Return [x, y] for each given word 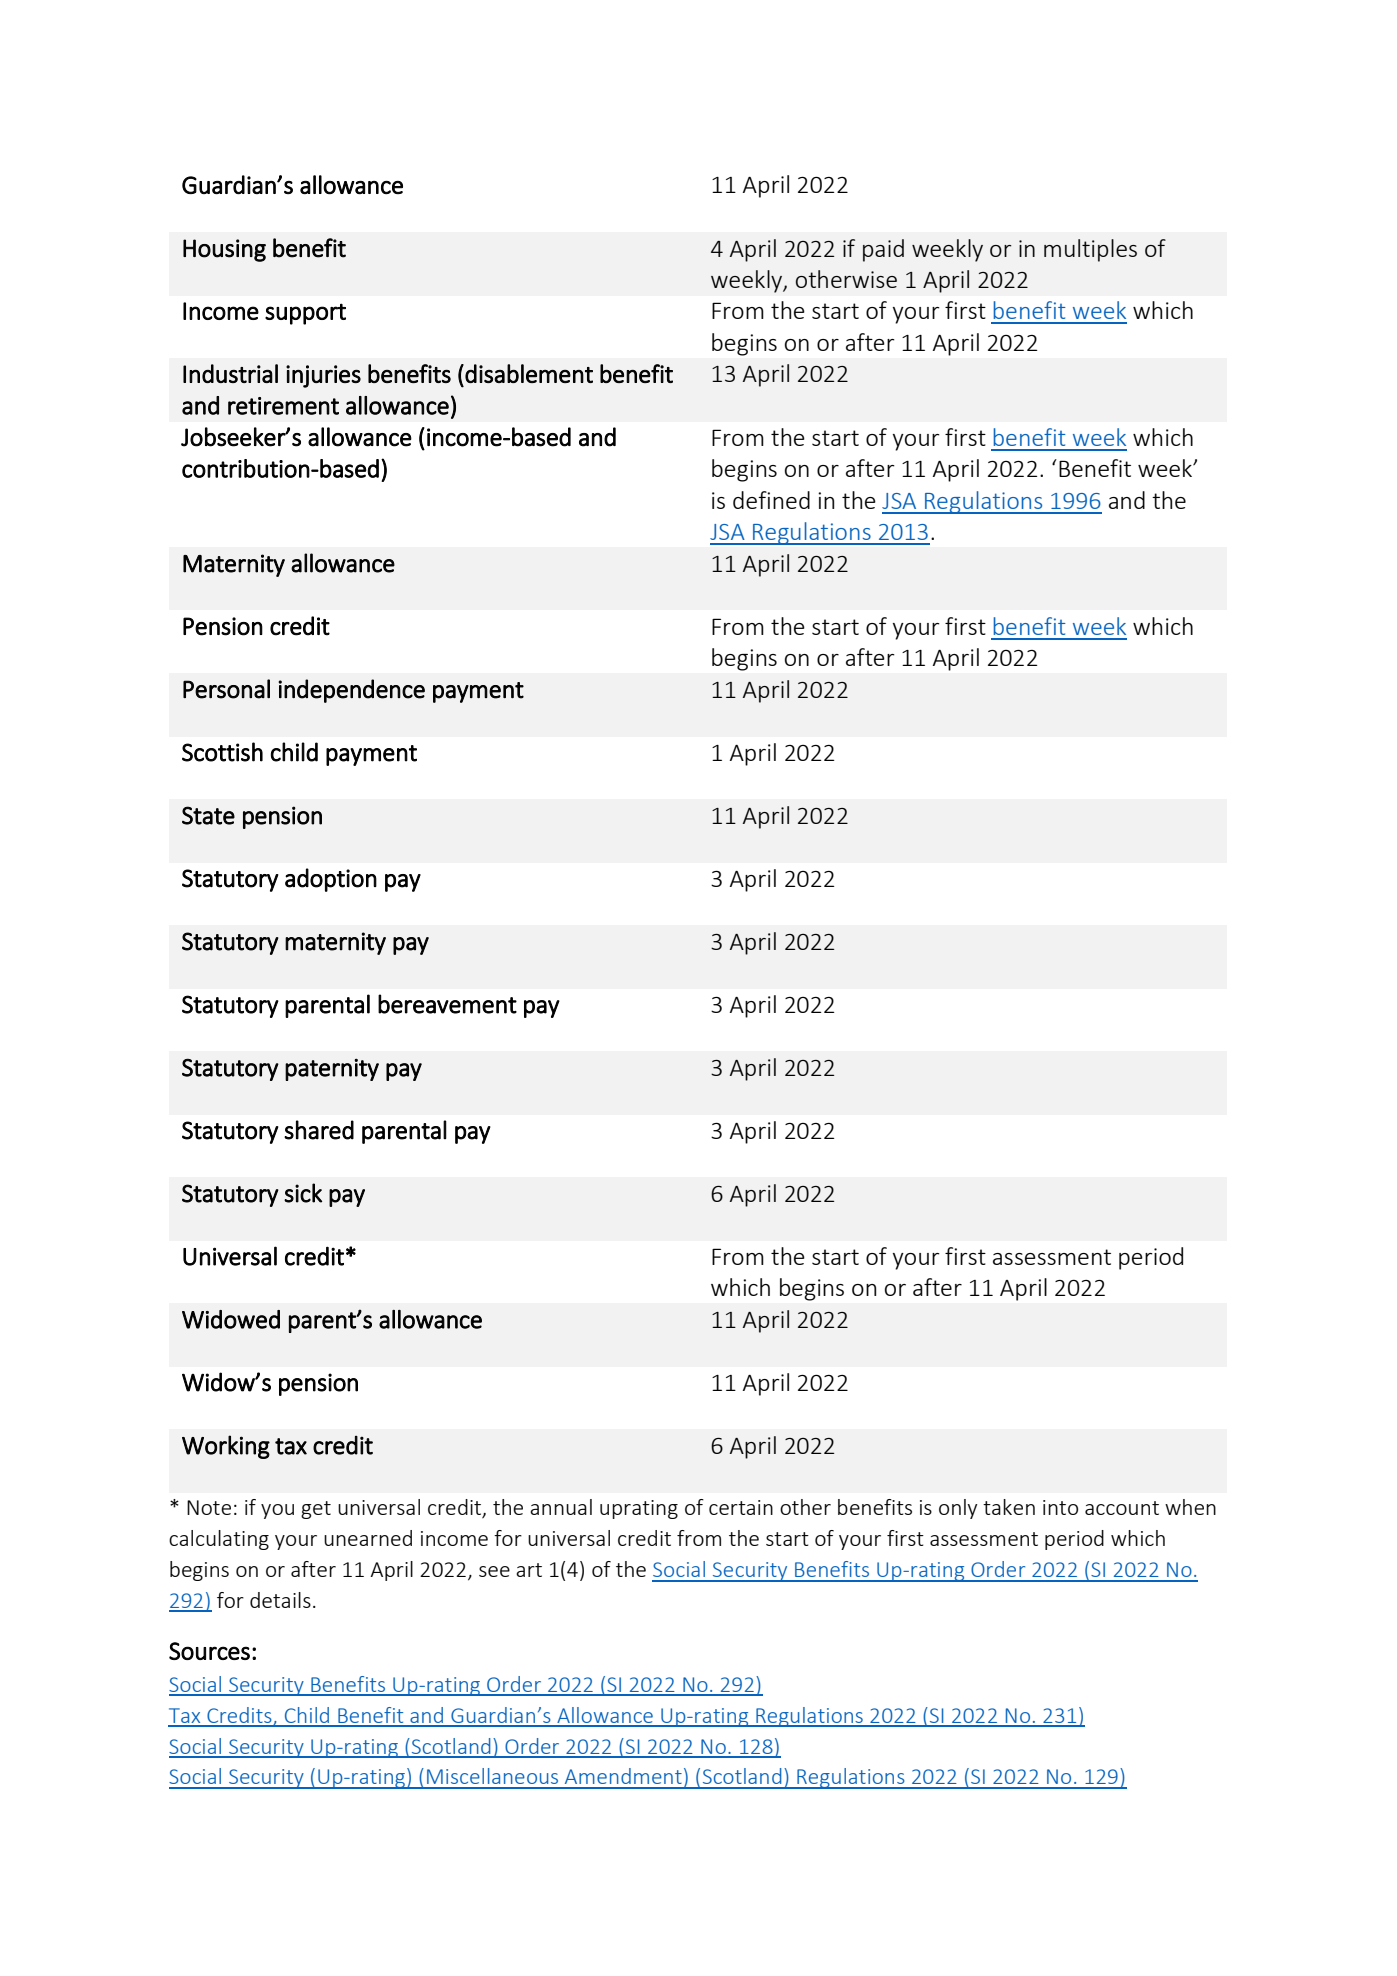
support [305, 314]
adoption [331, 880]
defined [771, 500]
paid [883, 250]
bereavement [447, 1004]
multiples [1090, 250]
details [280, 1600]
